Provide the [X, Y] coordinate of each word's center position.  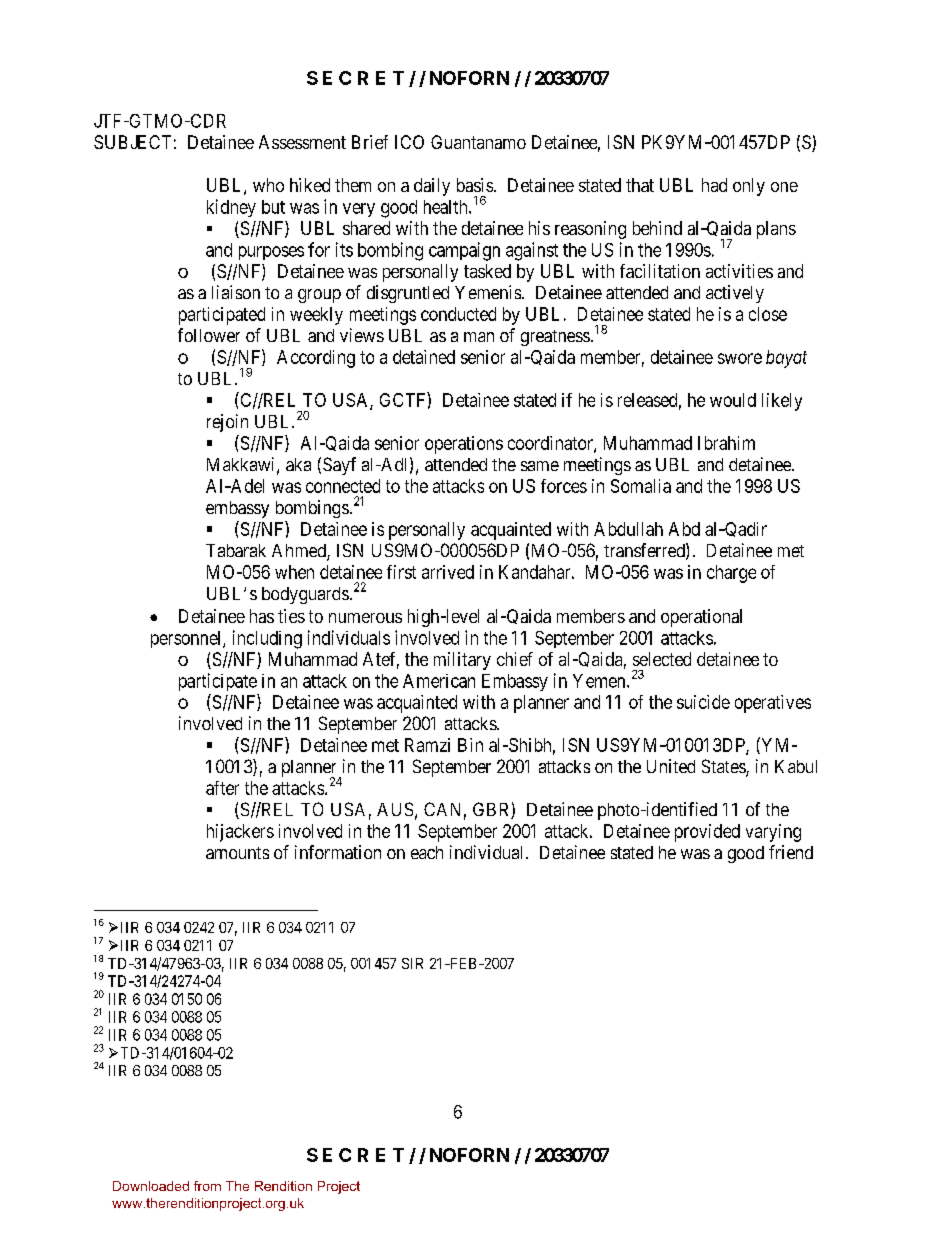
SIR [412, 963]
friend [791, 852]
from [207, 1186]
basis [475, 185]
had [714, 185]
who [268, 185]
